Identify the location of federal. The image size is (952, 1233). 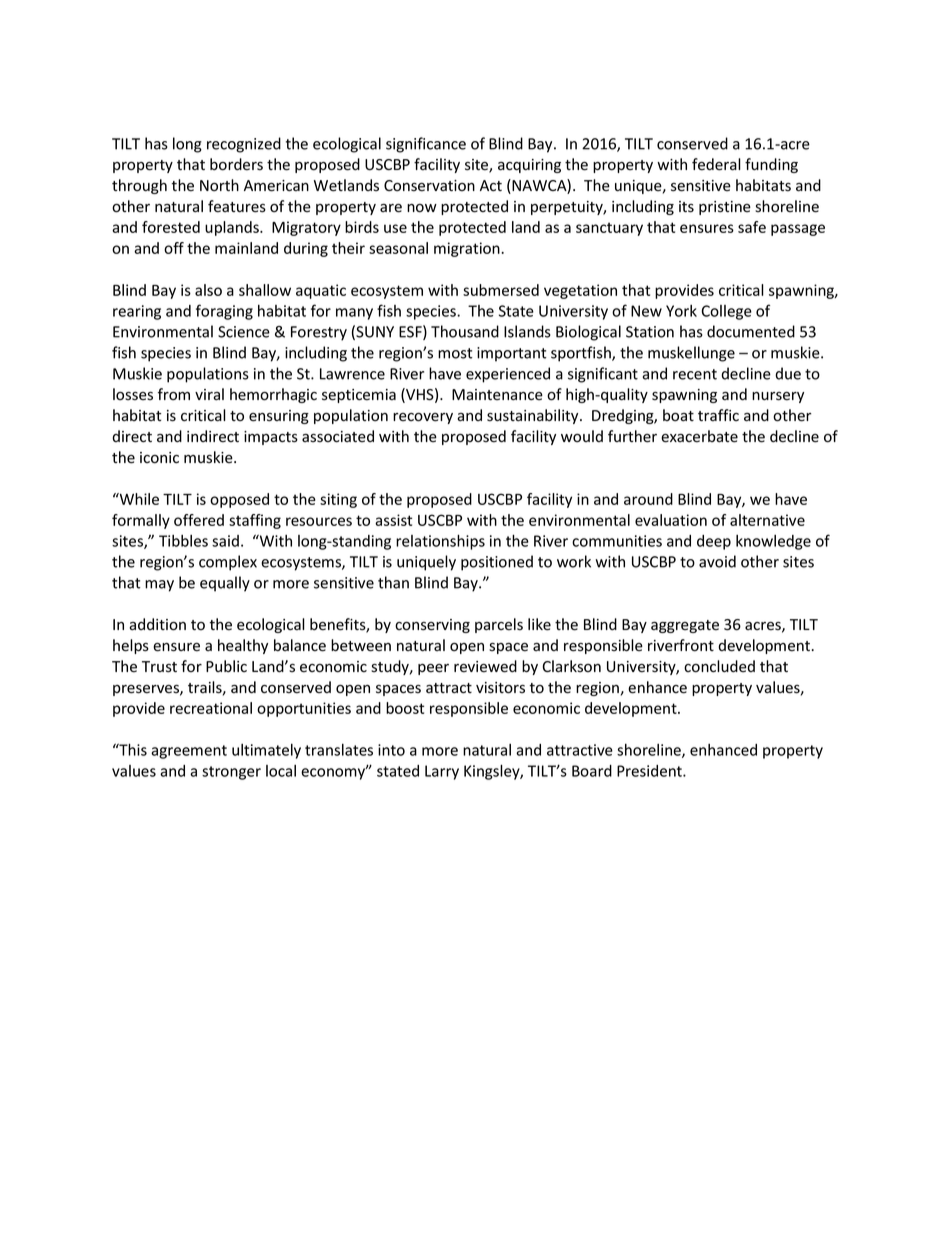
(716, 164).
